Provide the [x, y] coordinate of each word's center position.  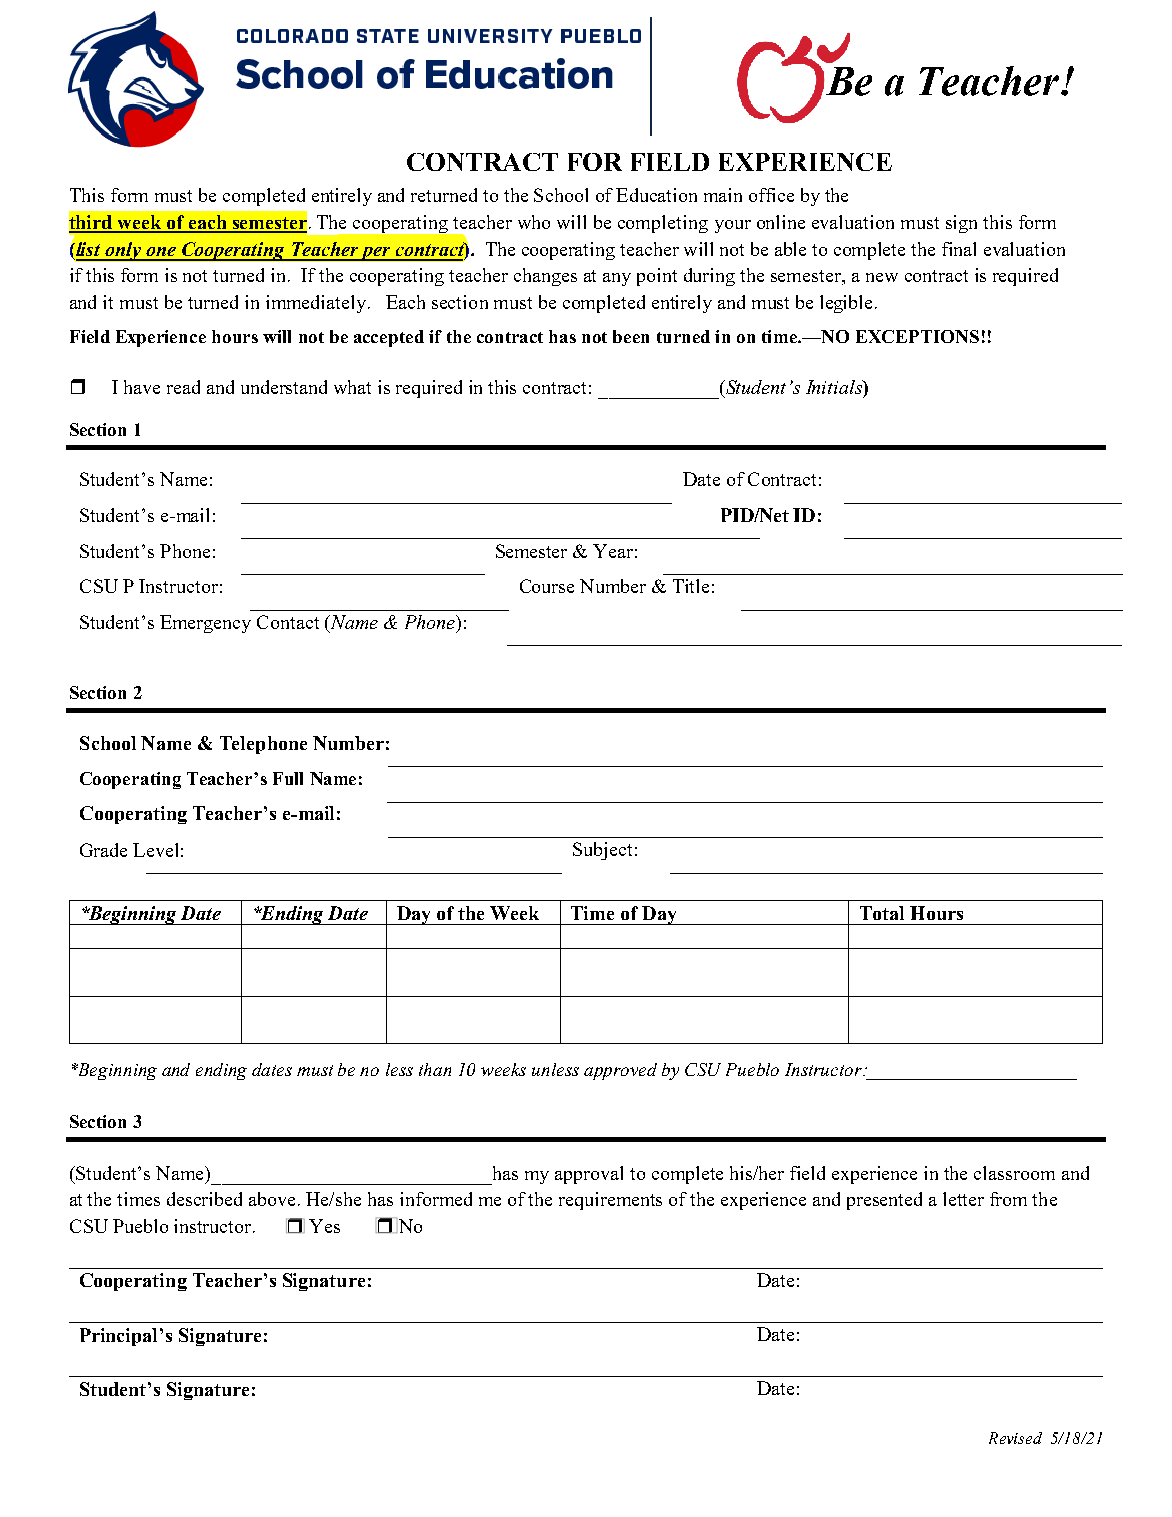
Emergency [205, 624]
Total [882, 913]
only [123, 251]
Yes [324, 1226]
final [959, 249]
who [534, 222]
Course [547, 586]
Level [155, 850]
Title [691, 586]
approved [620, 1071]
